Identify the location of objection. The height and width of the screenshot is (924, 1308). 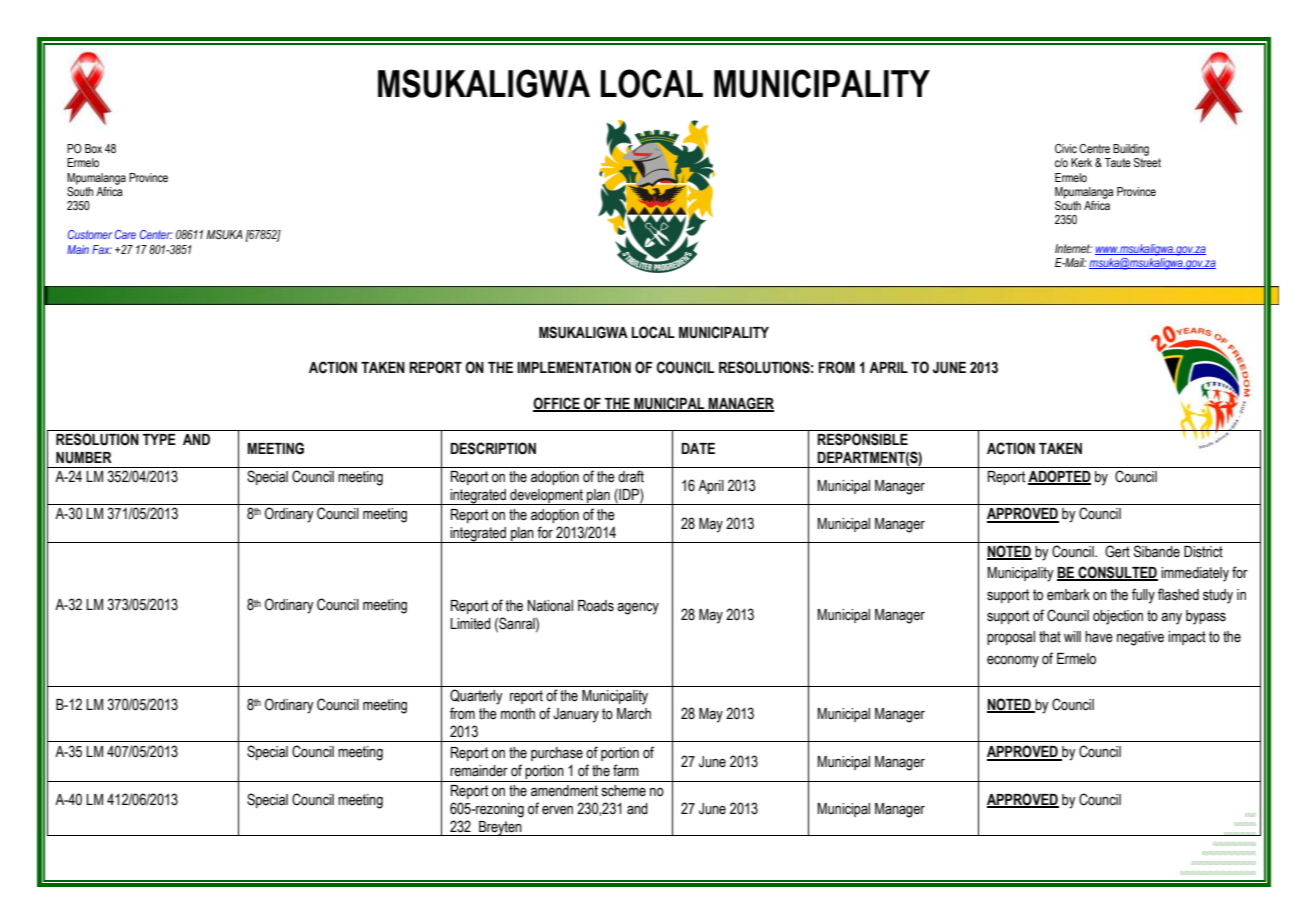
(1118, 617).
